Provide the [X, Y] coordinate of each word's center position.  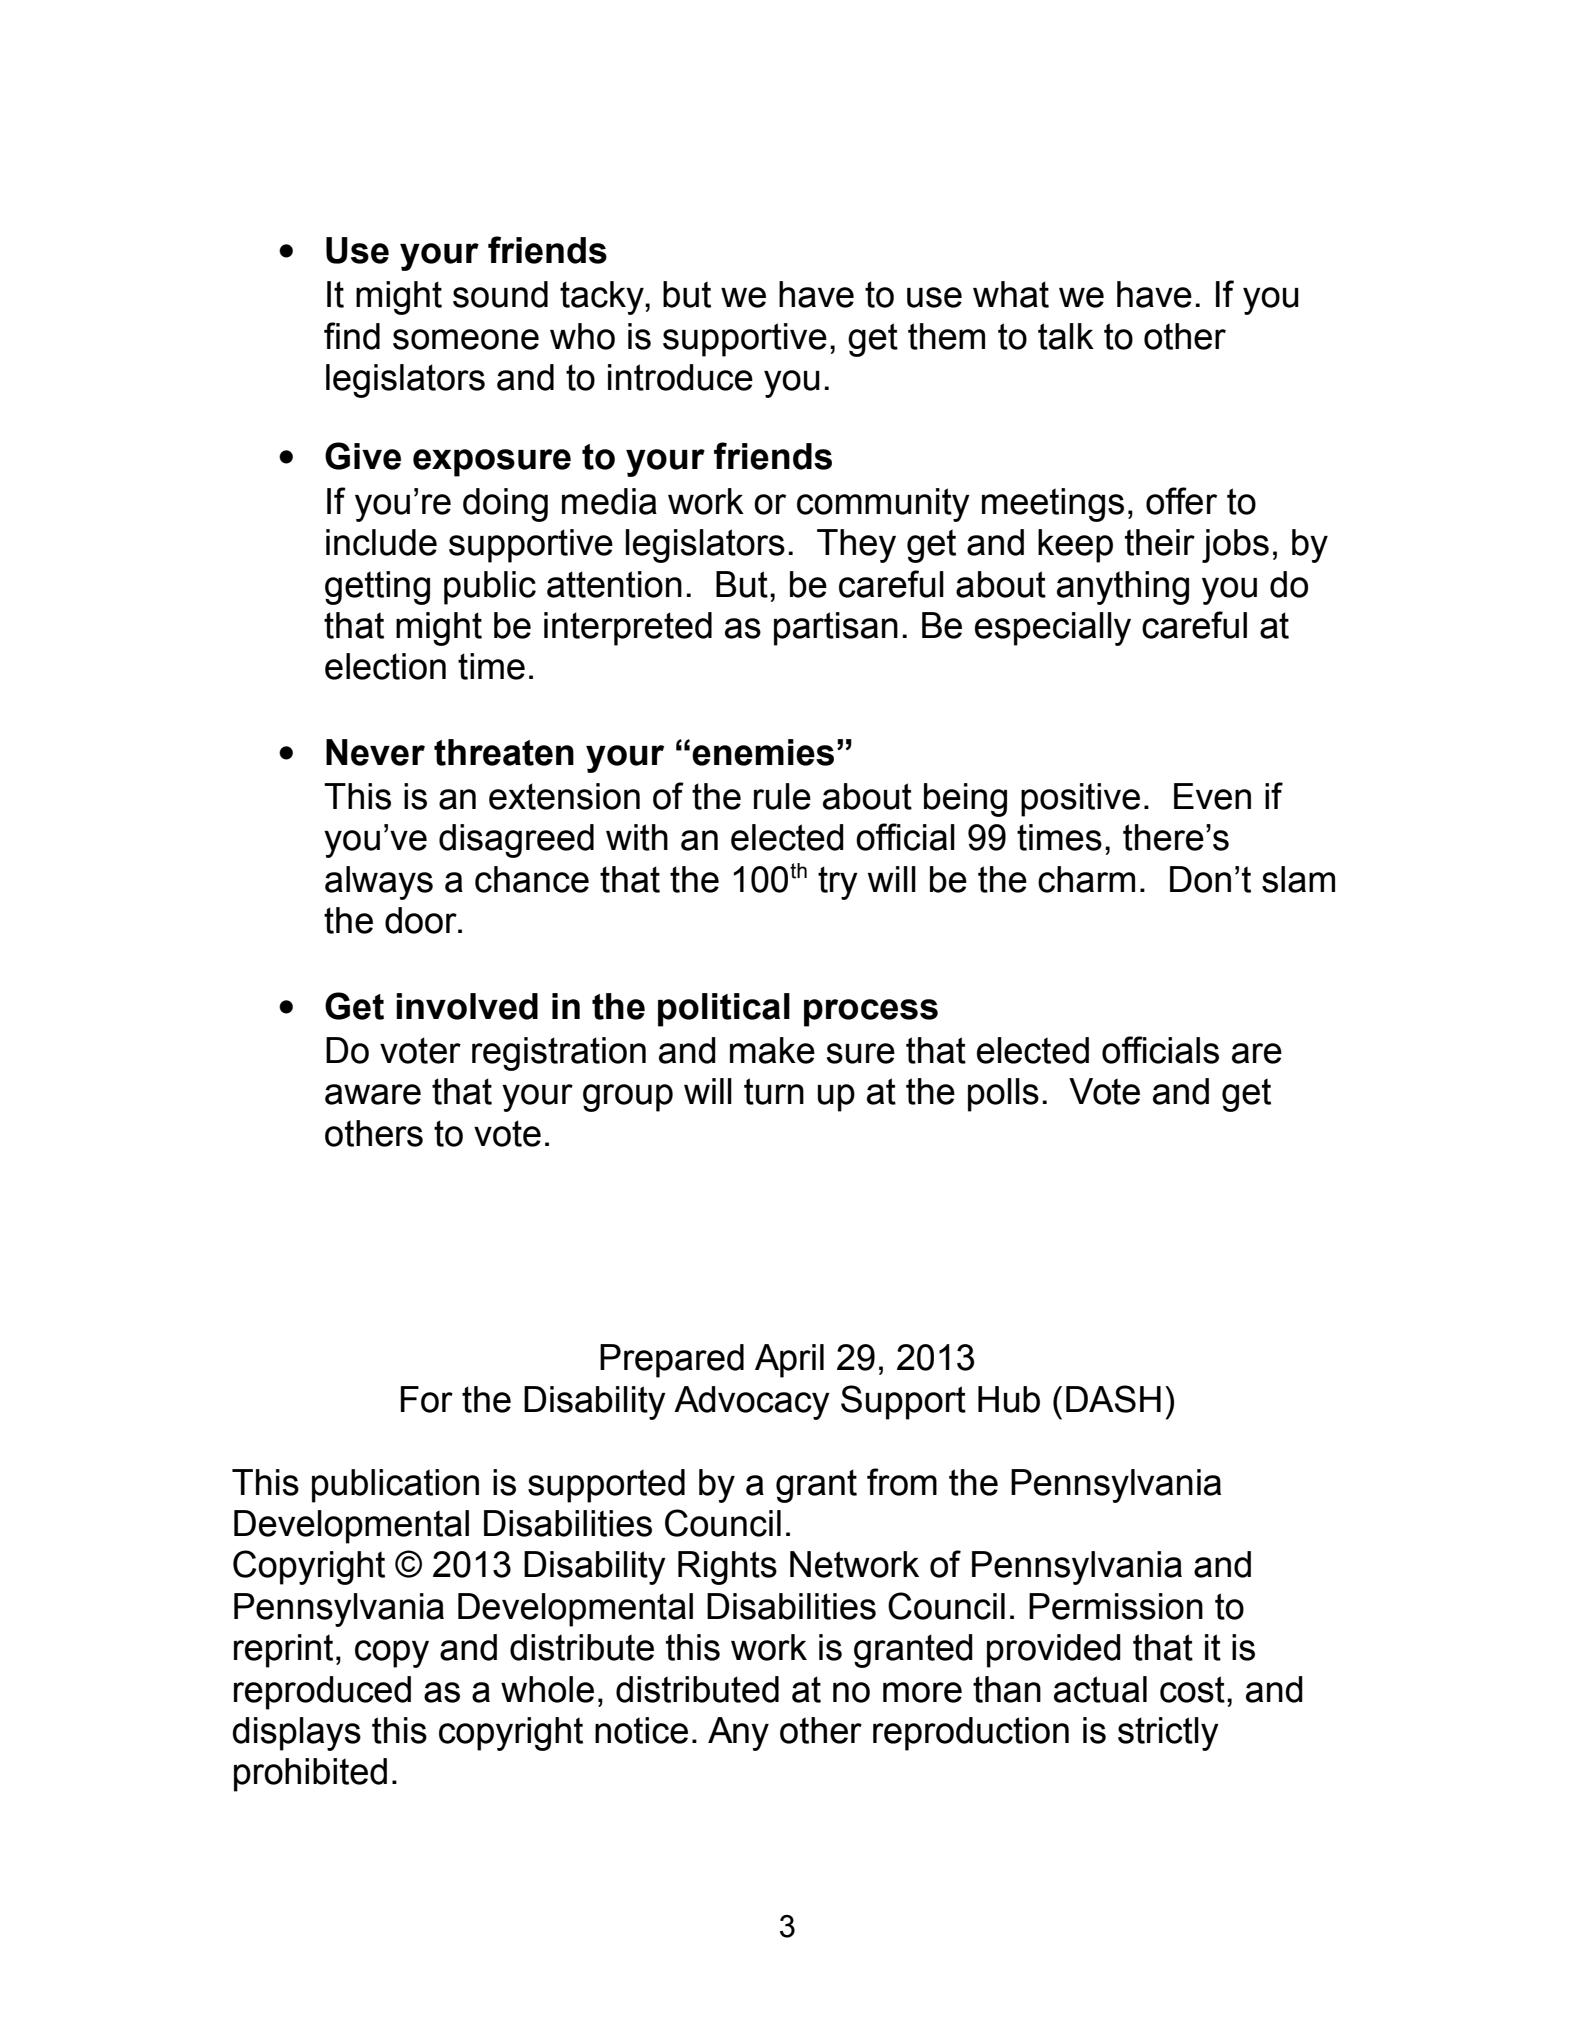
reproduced [322, 1693]
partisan [836, 629]
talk [1066, 336]
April [789, 1361]
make [772, 1050]
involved [467, 1006]
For [427, 1399]
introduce [680, 377]
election [385, 666]
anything [1123, 588]
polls [1003, 1095]
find [352, 336]
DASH [1113, 1399]
